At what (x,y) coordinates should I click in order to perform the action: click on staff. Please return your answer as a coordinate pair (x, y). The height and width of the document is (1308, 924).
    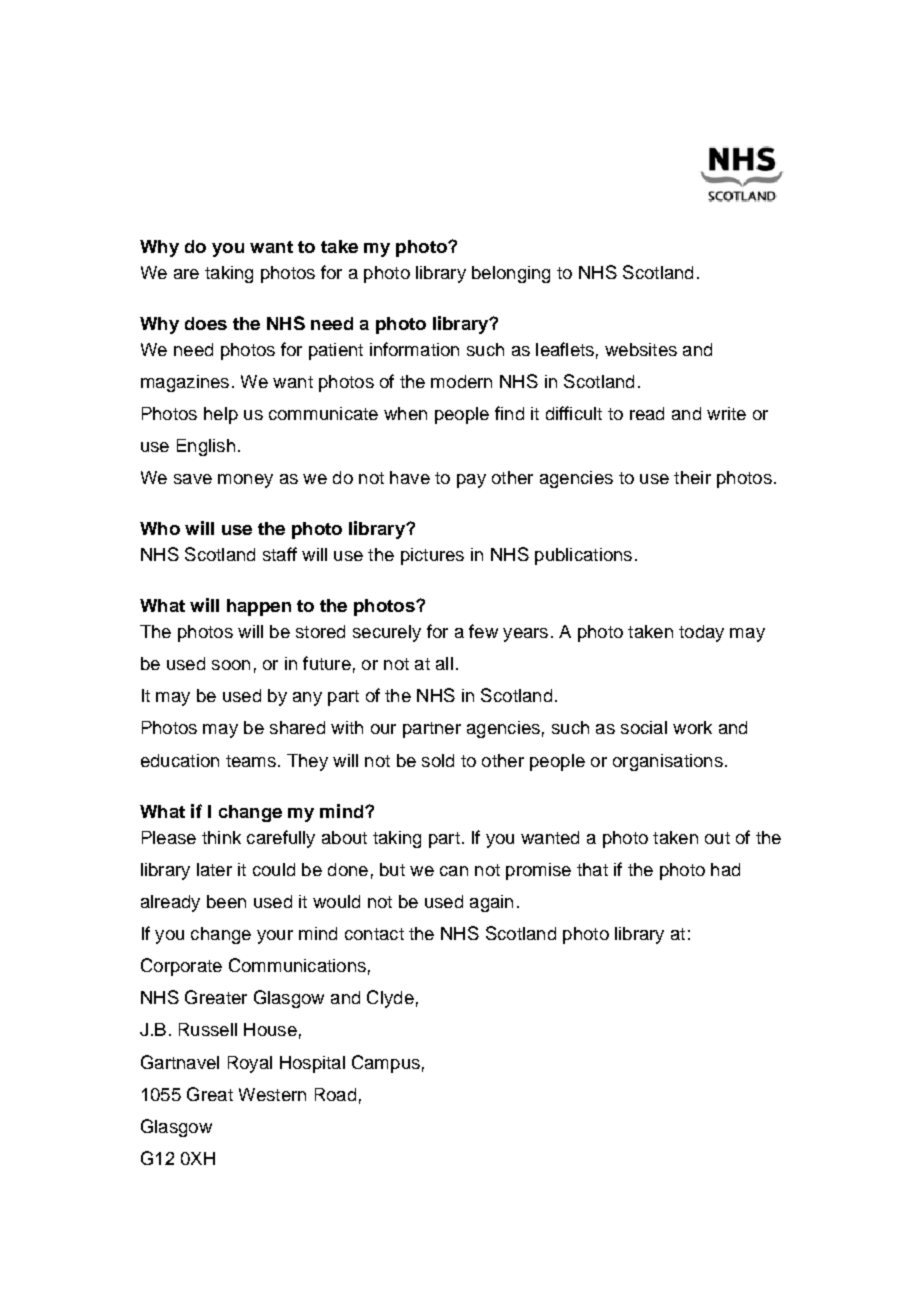
    Looking at the image, I should click on (280, 554).
